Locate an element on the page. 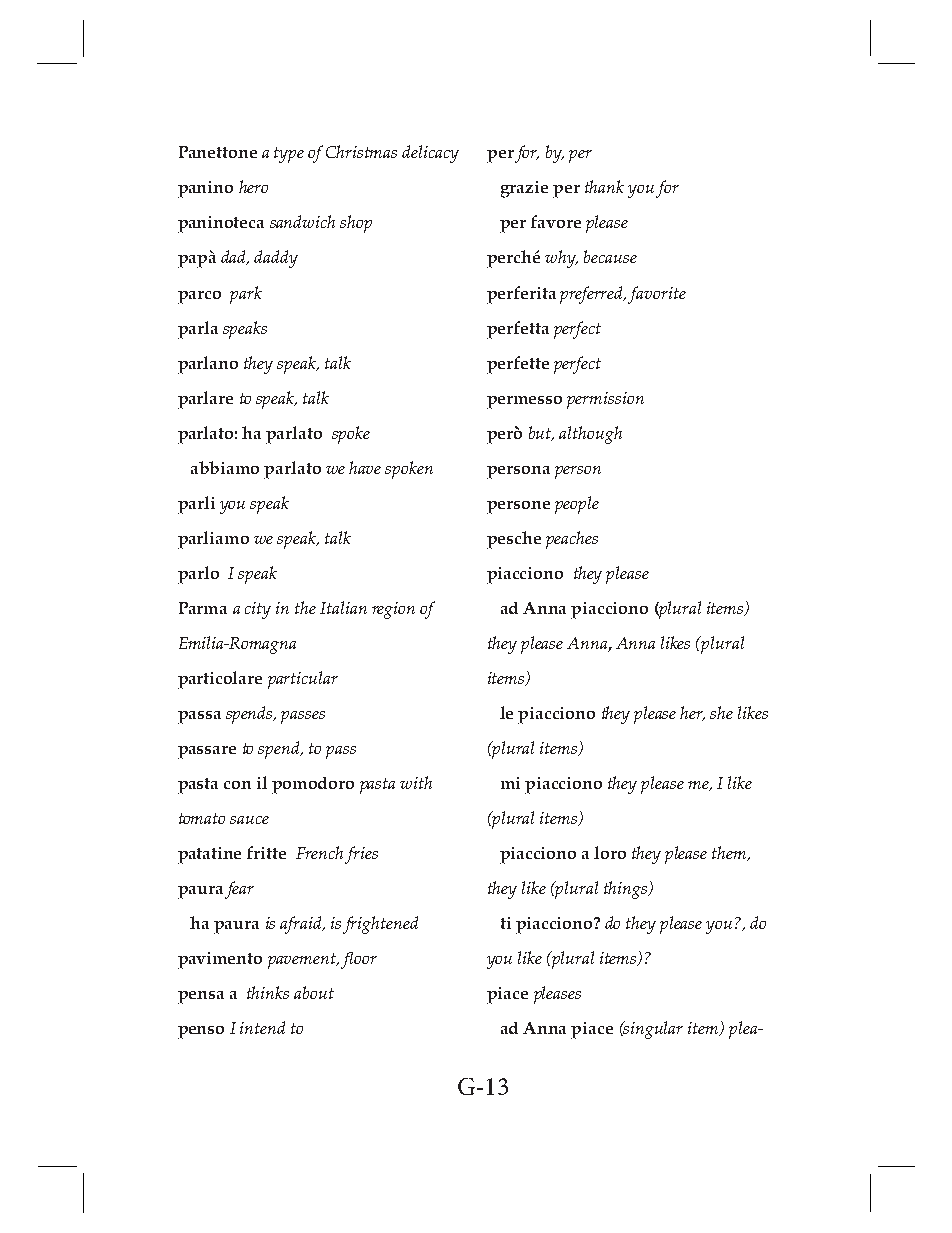  thank is located at coordinates (604, 186).
